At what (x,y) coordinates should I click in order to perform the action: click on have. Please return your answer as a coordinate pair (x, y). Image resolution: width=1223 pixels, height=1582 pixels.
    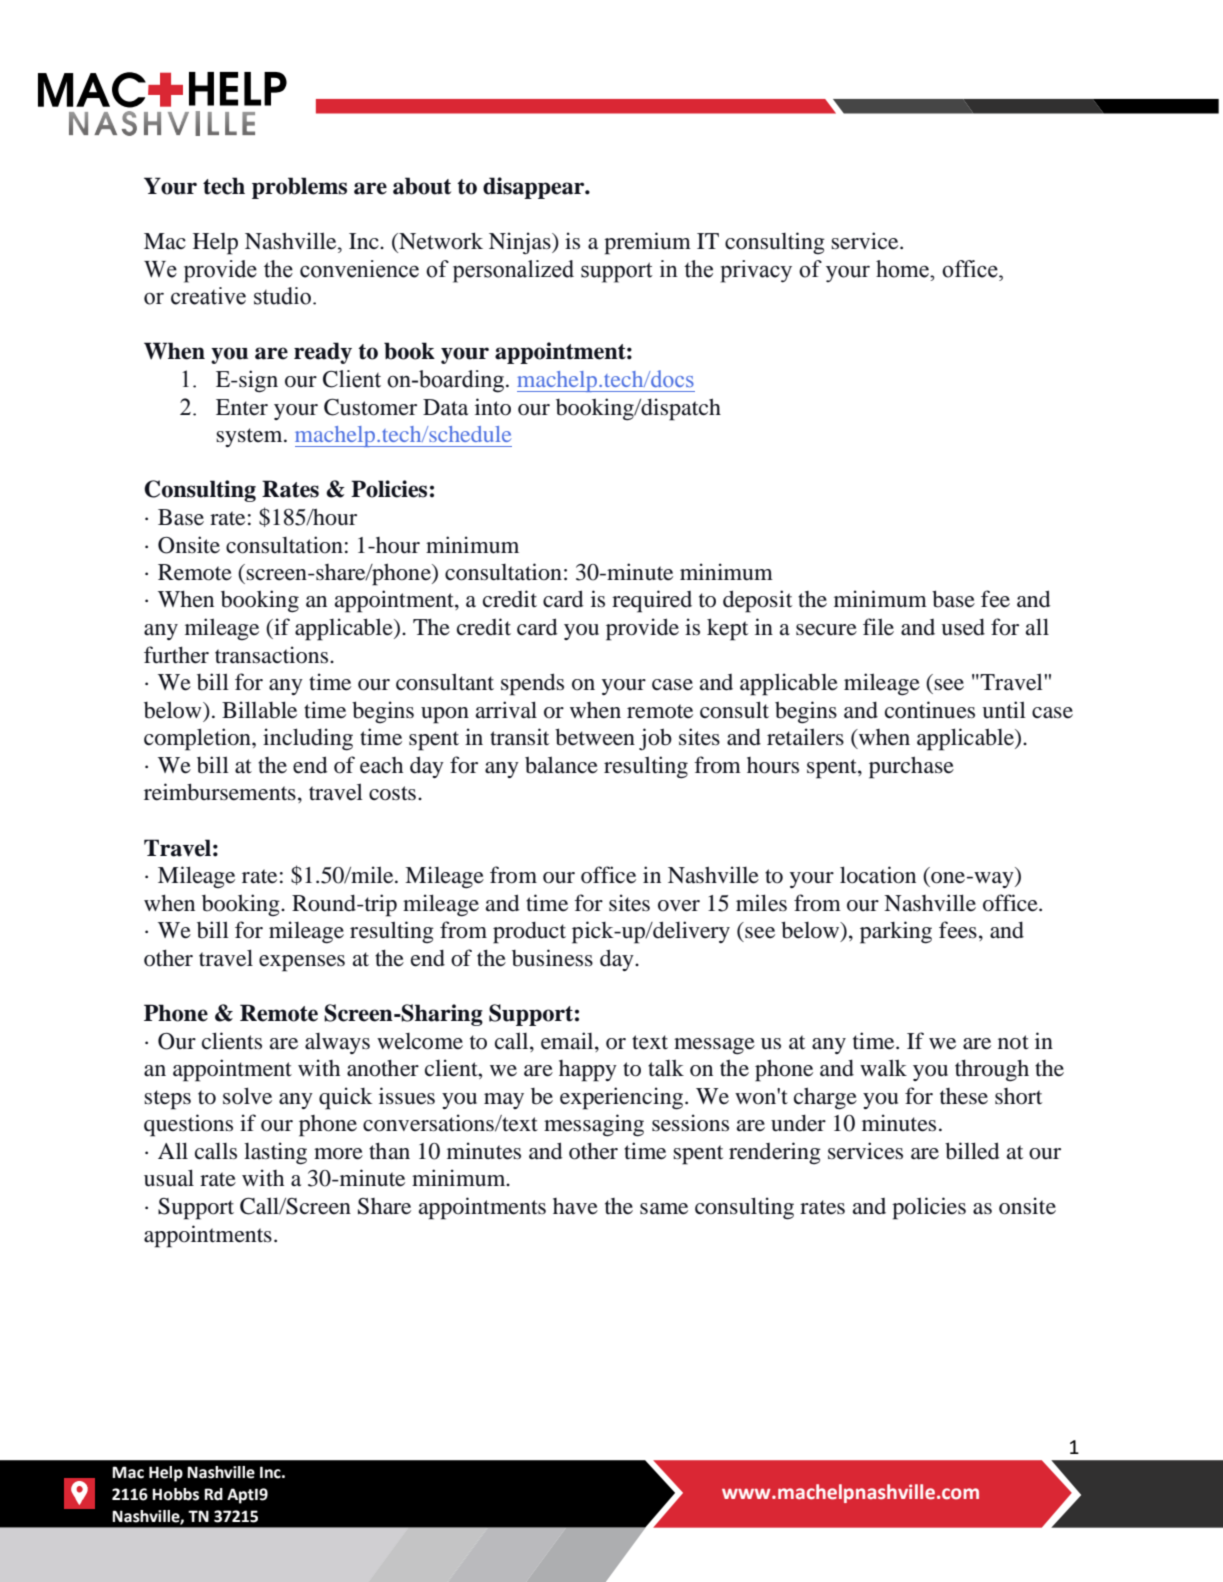
    Looking at the image, I should click on (575, 1206).
